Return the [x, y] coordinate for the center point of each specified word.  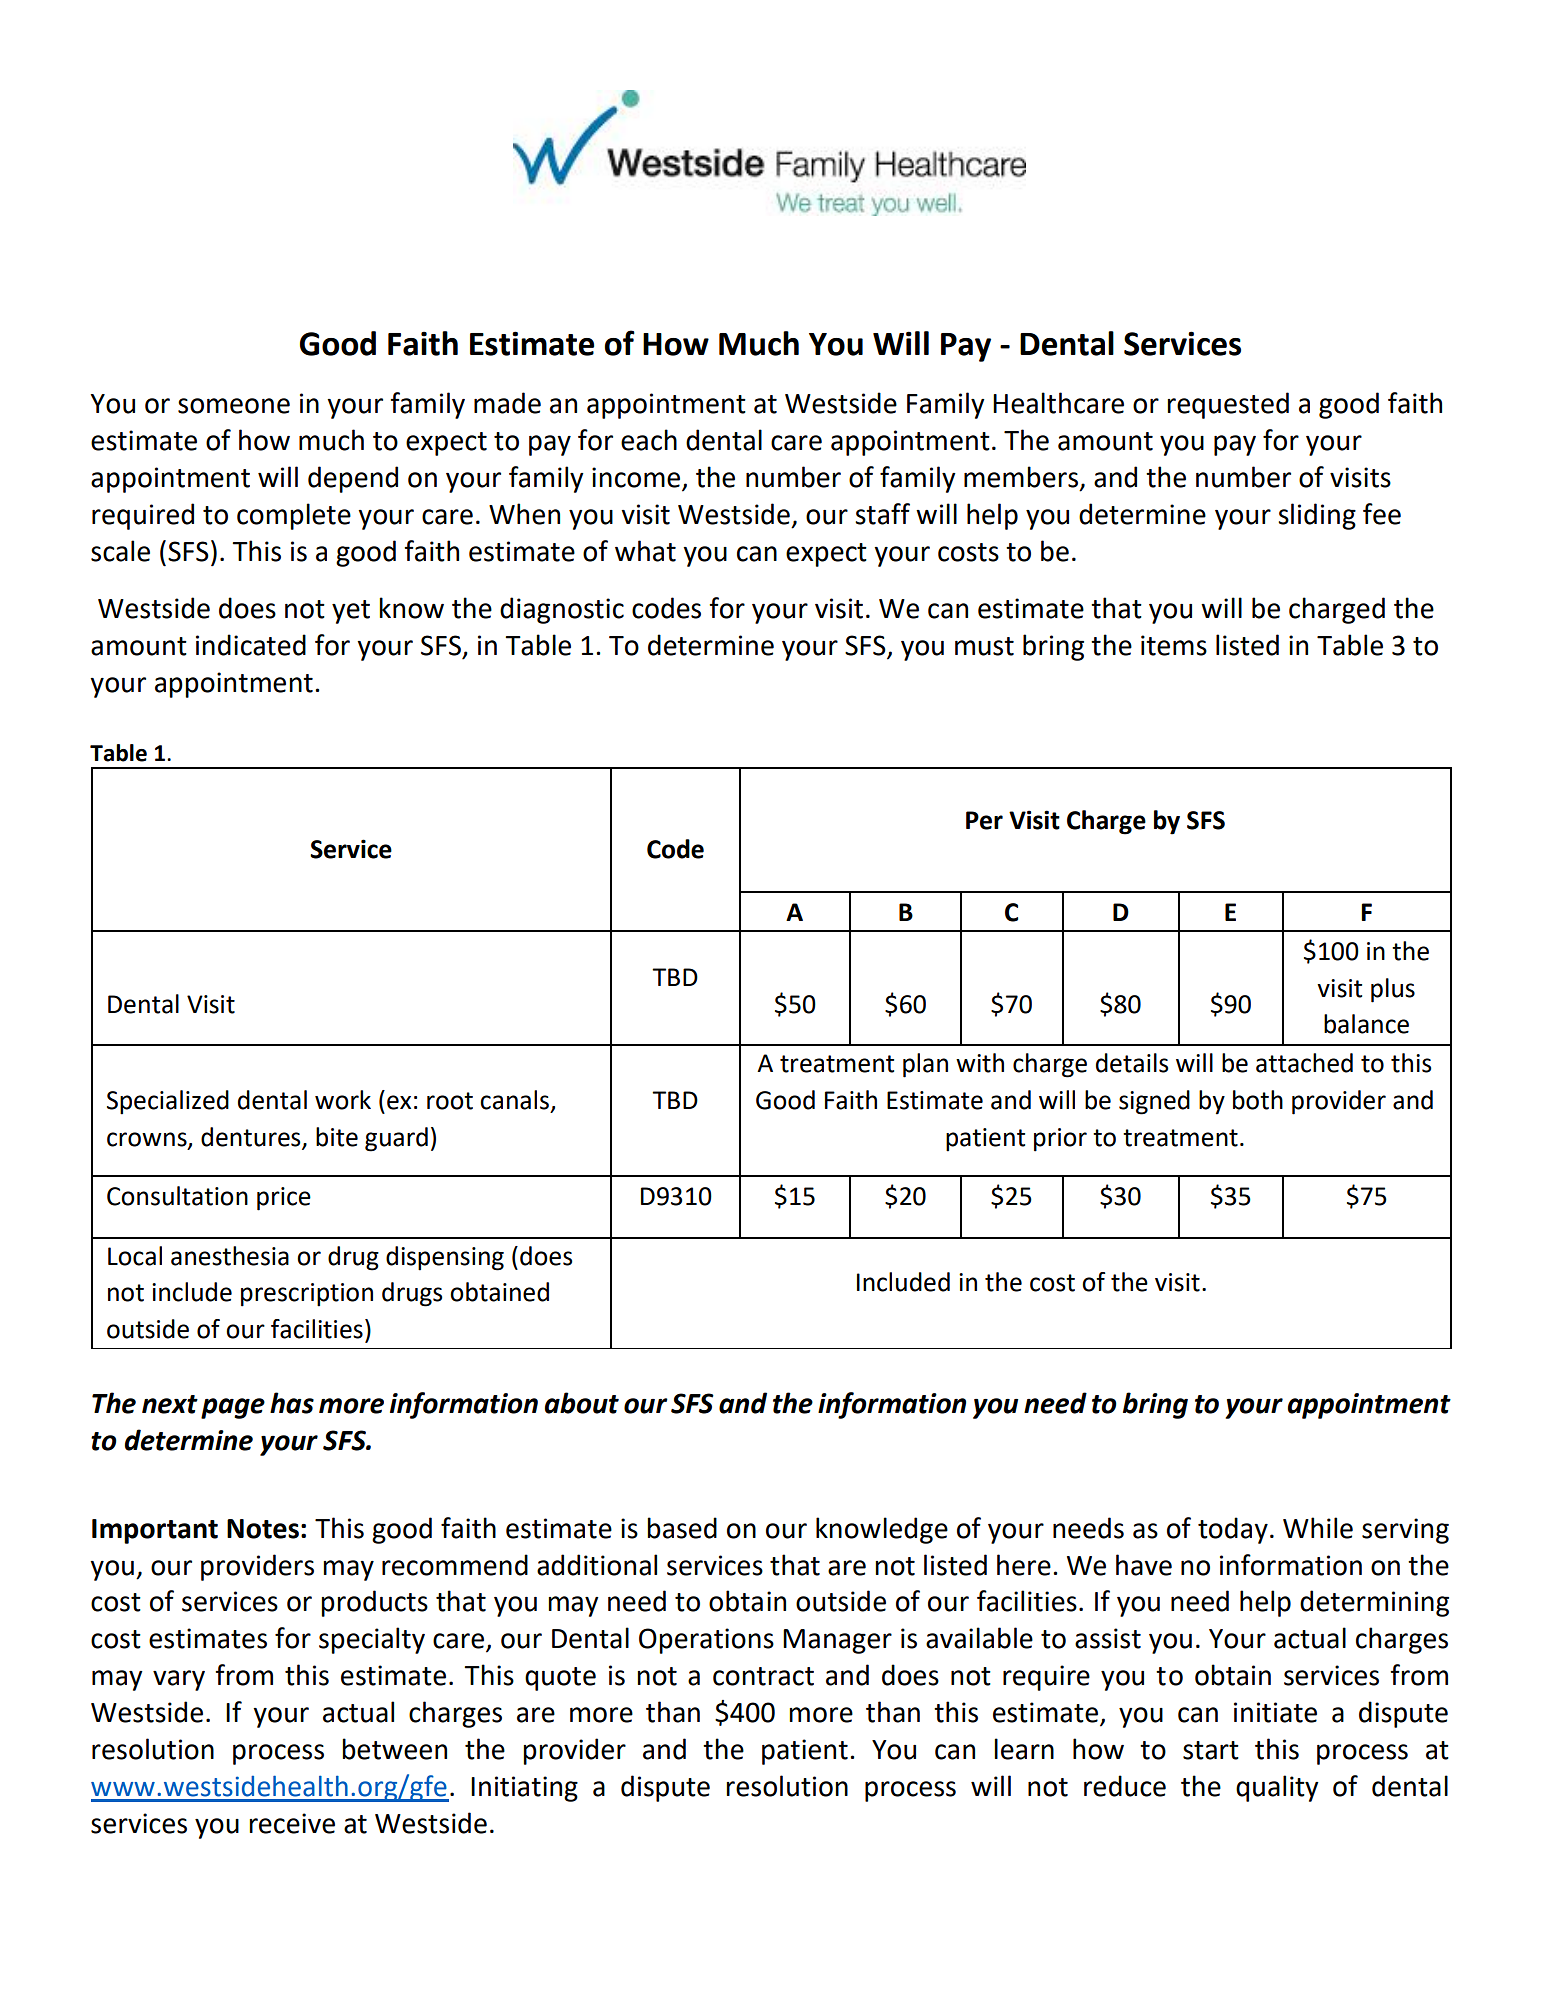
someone [234, 406]
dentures [252, 1137]
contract [763, 1676]
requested [1228, 405]
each [649, 440]
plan [925, 1065]
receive [292, 1823]
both [1258, 1100]
